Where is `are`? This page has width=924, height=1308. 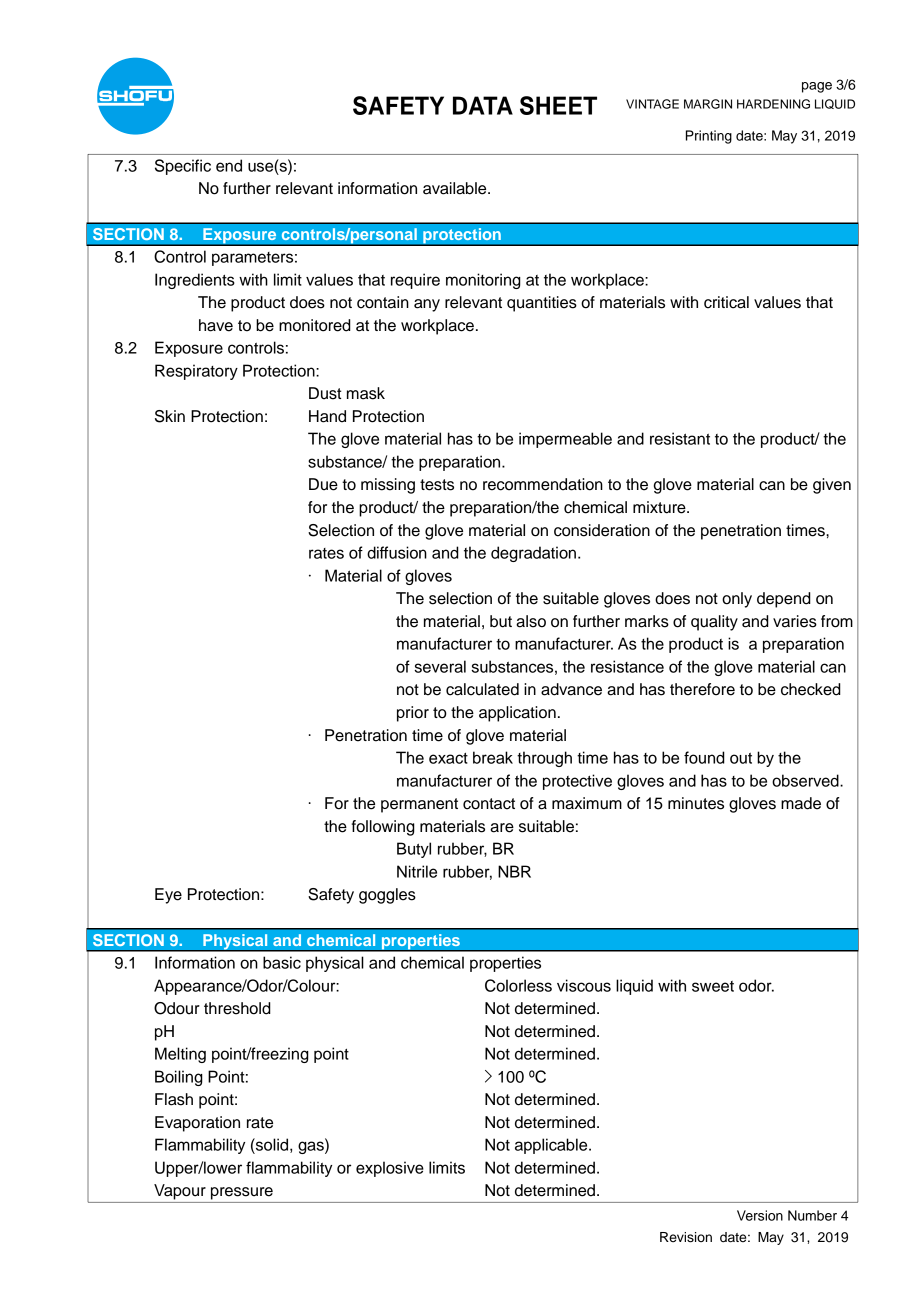
are is located at coordinates (502, 828).
